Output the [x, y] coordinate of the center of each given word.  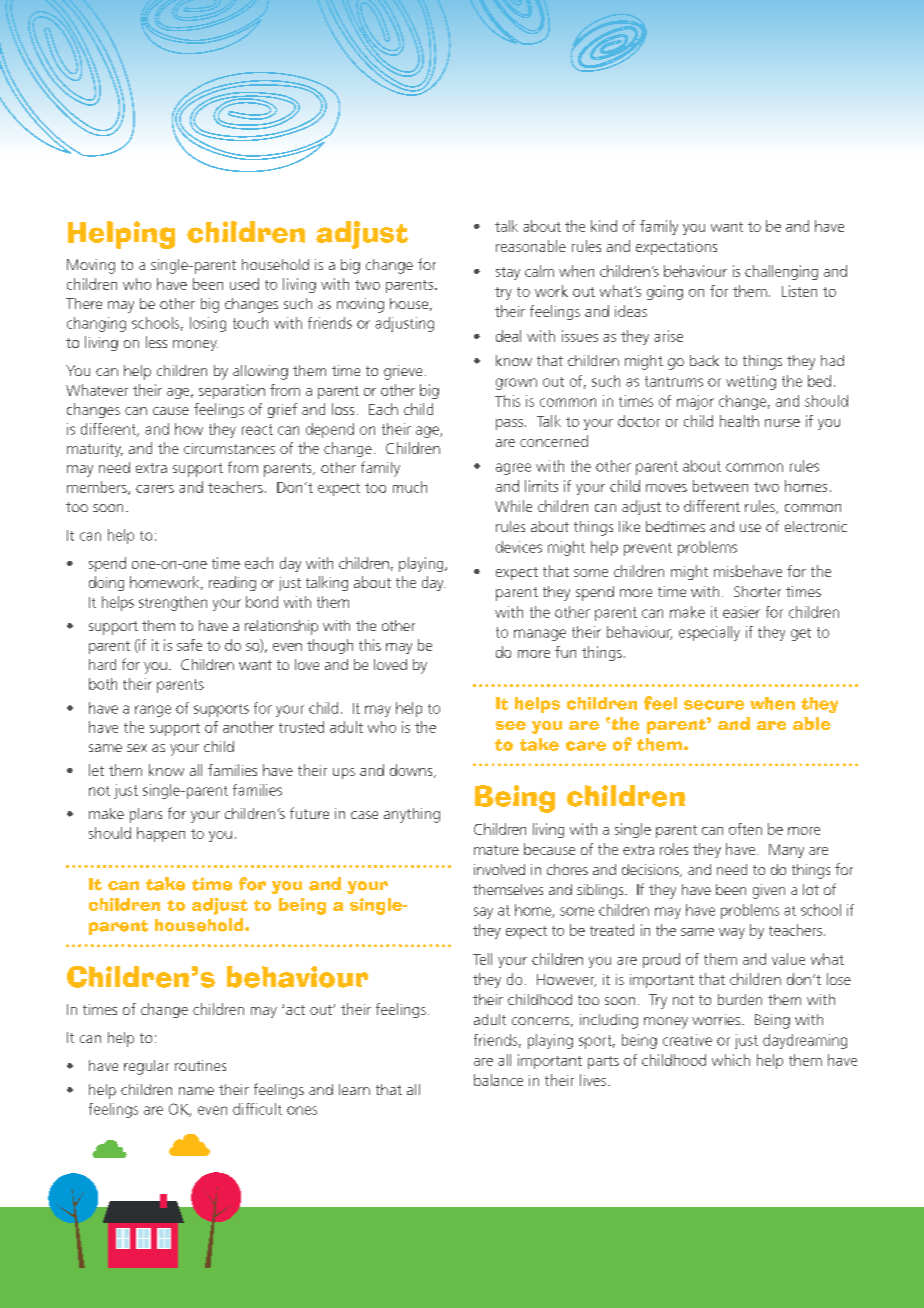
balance [498, 1080]
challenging [781, 272]
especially [709, 633]
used [244, 284]
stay [508, 273]
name [196, 1091]
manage [540, 635]
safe [189, 645]
